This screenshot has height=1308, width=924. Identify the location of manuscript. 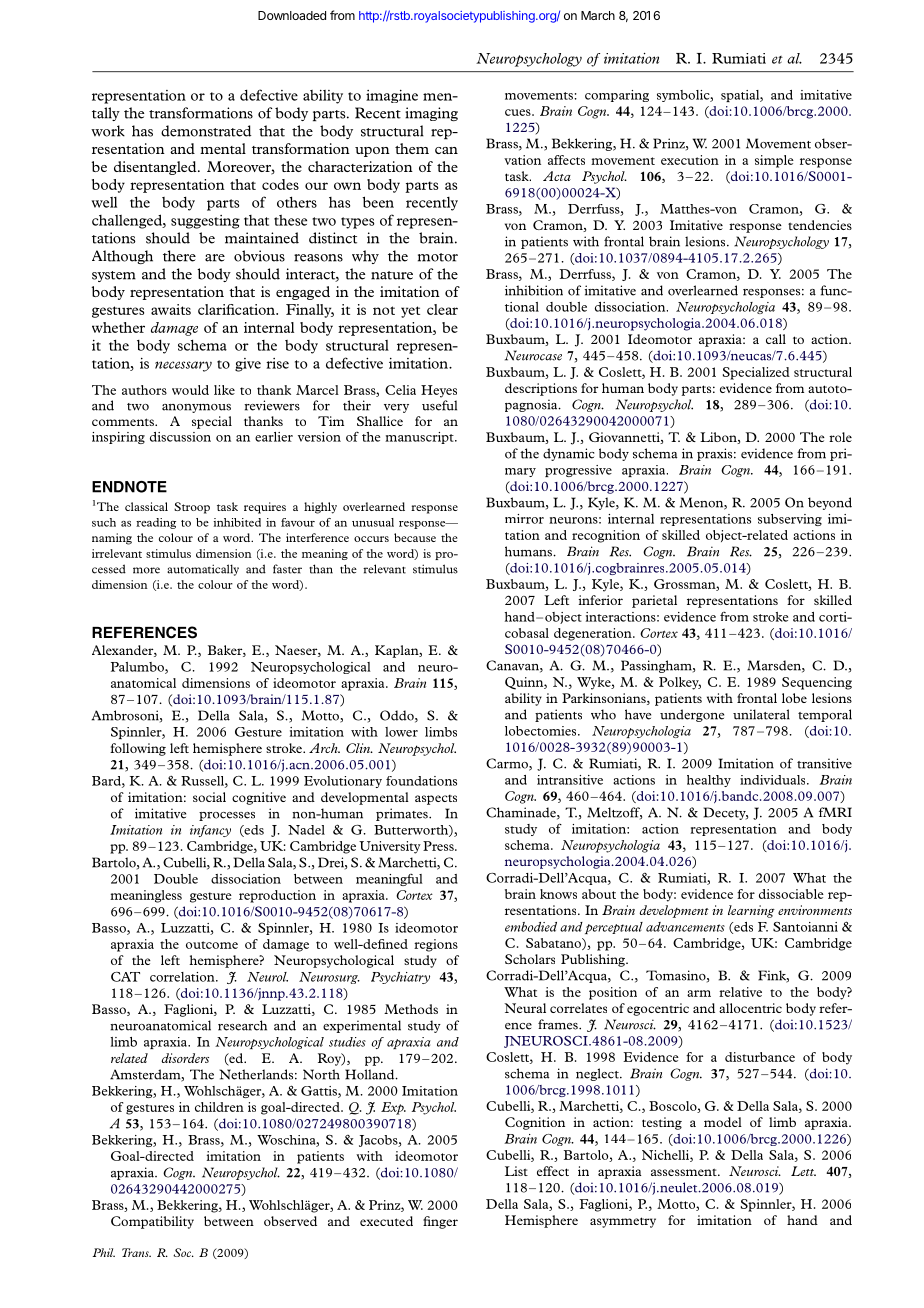
(420, 438).
